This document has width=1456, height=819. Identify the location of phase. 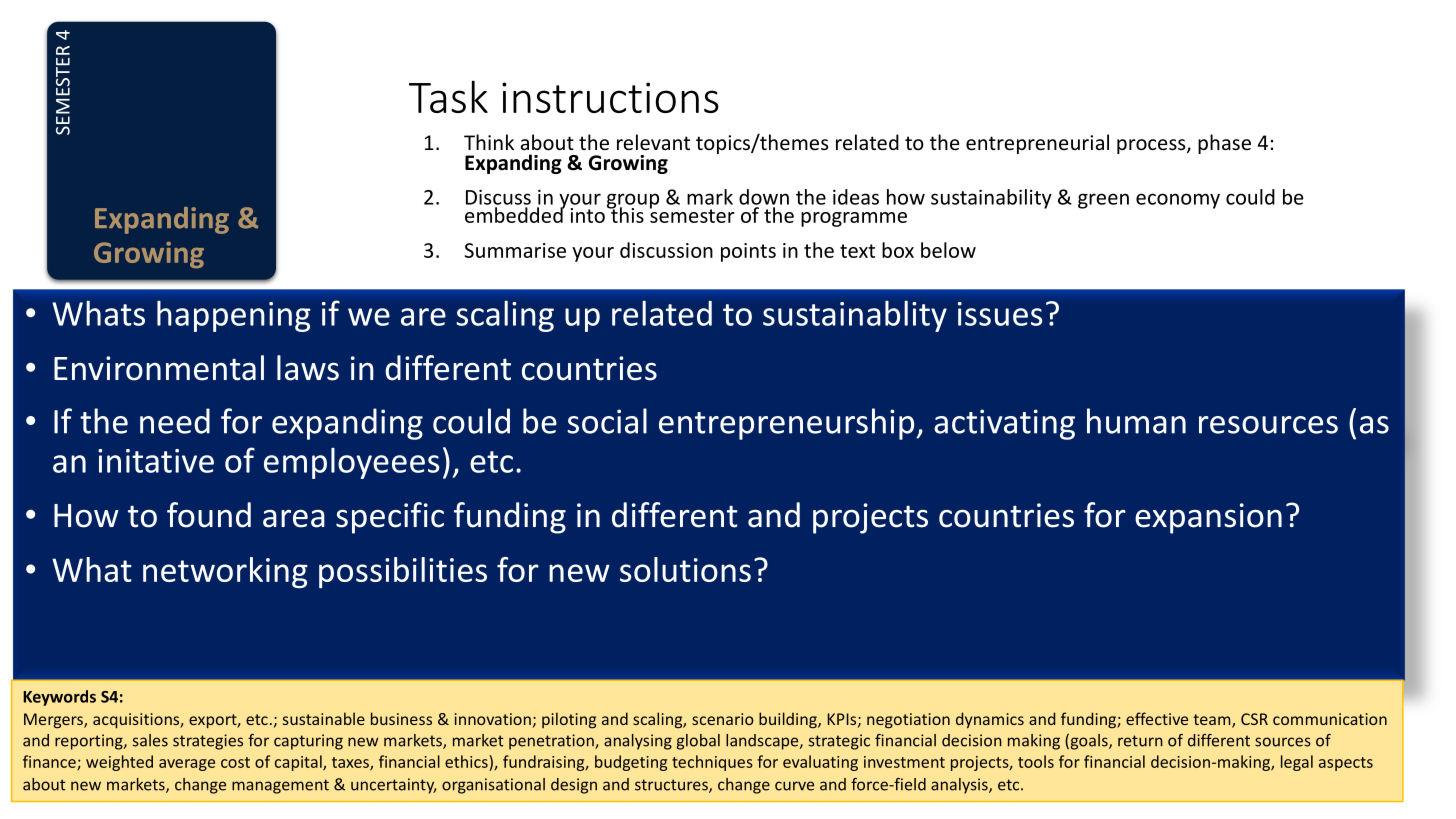
(1224, 144).
